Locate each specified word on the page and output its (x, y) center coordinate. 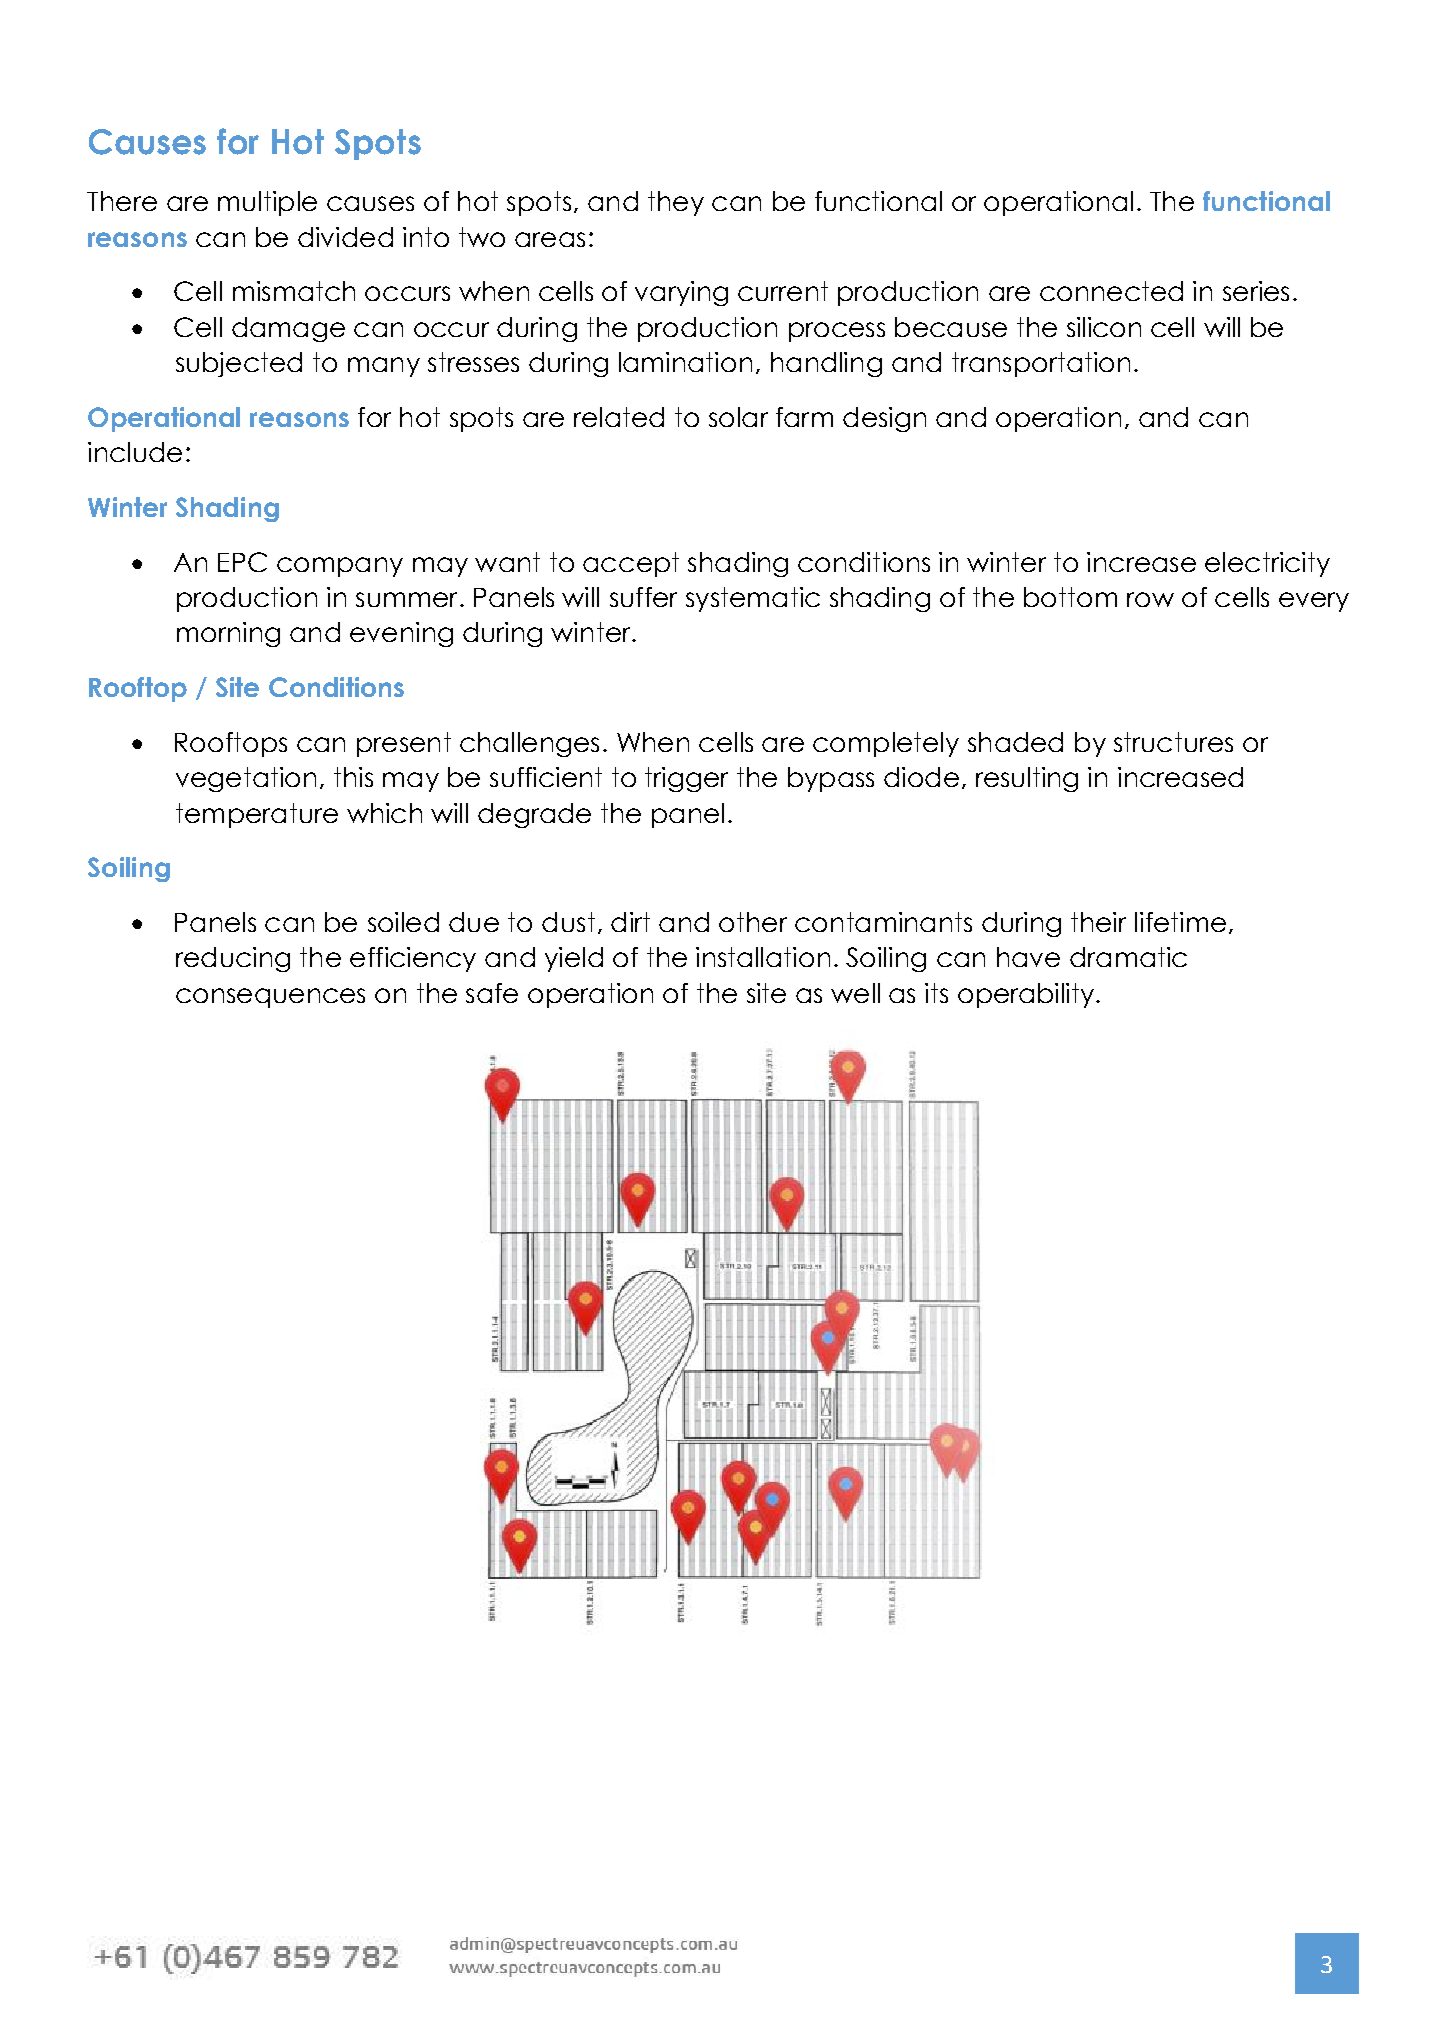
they (676, 203)
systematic (753, 599)
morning (228, 634)
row (1150, 599)
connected (1111, 291)
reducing (233, 959)
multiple (267, 203)
